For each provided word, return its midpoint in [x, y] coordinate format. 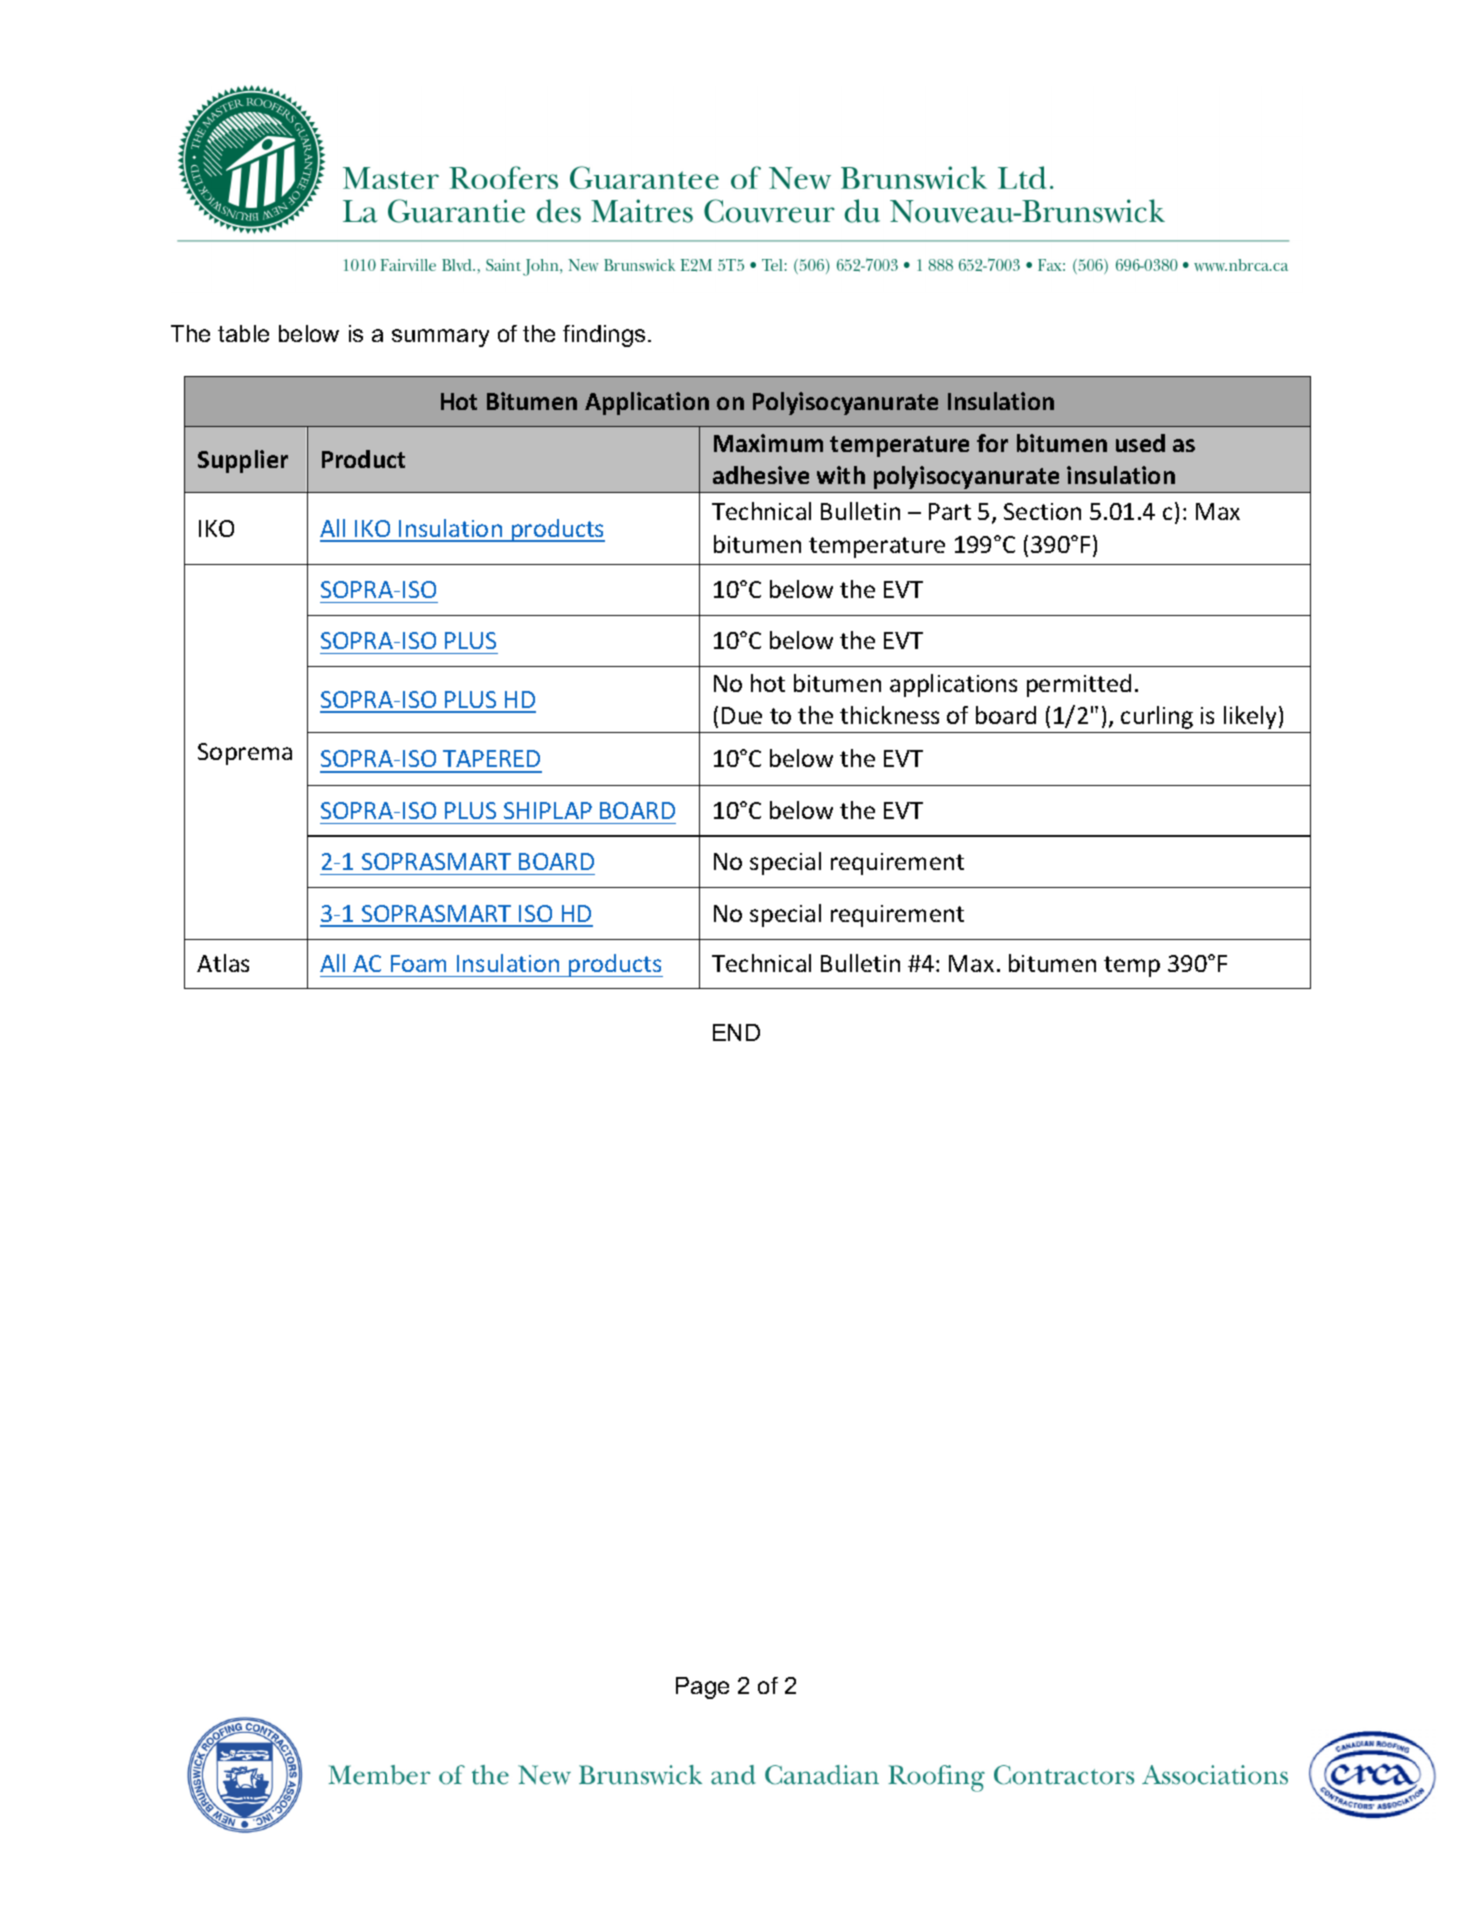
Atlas [223, 963]
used [1140, 443]
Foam [418, 963]
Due [742, 715]
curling [1157, 717]
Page [702, 1688]
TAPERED [491, 758]
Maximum [768, 443]
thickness [889, 715]
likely [1252, 717]
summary [440, 338]
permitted [1079, 685]
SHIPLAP [548, 810]
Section [1042, 511]
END [736, 1032]
